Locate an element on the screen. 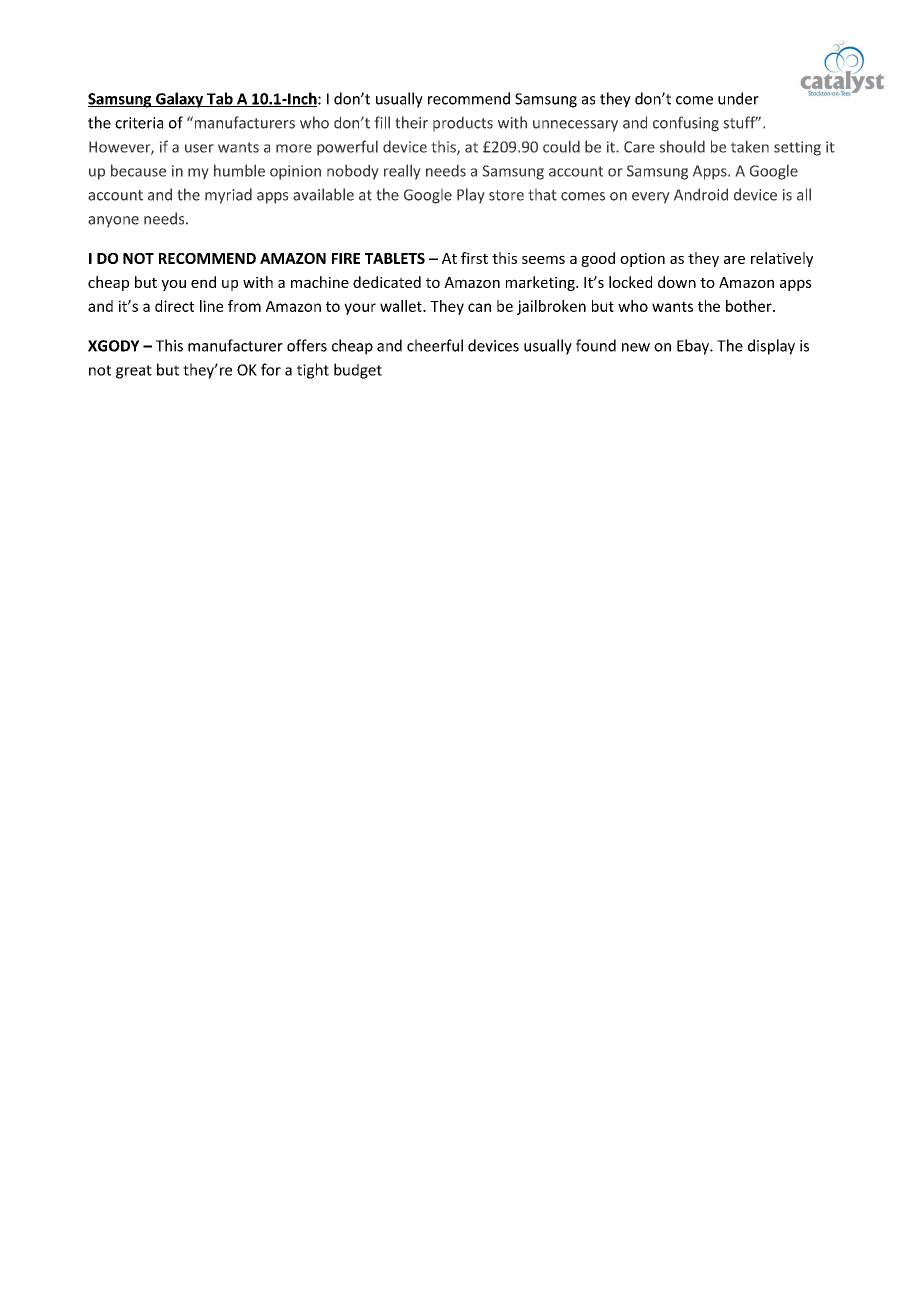 This screenshot has width=924, height=1308. Galaxy is located at coordinates (180, 100).
